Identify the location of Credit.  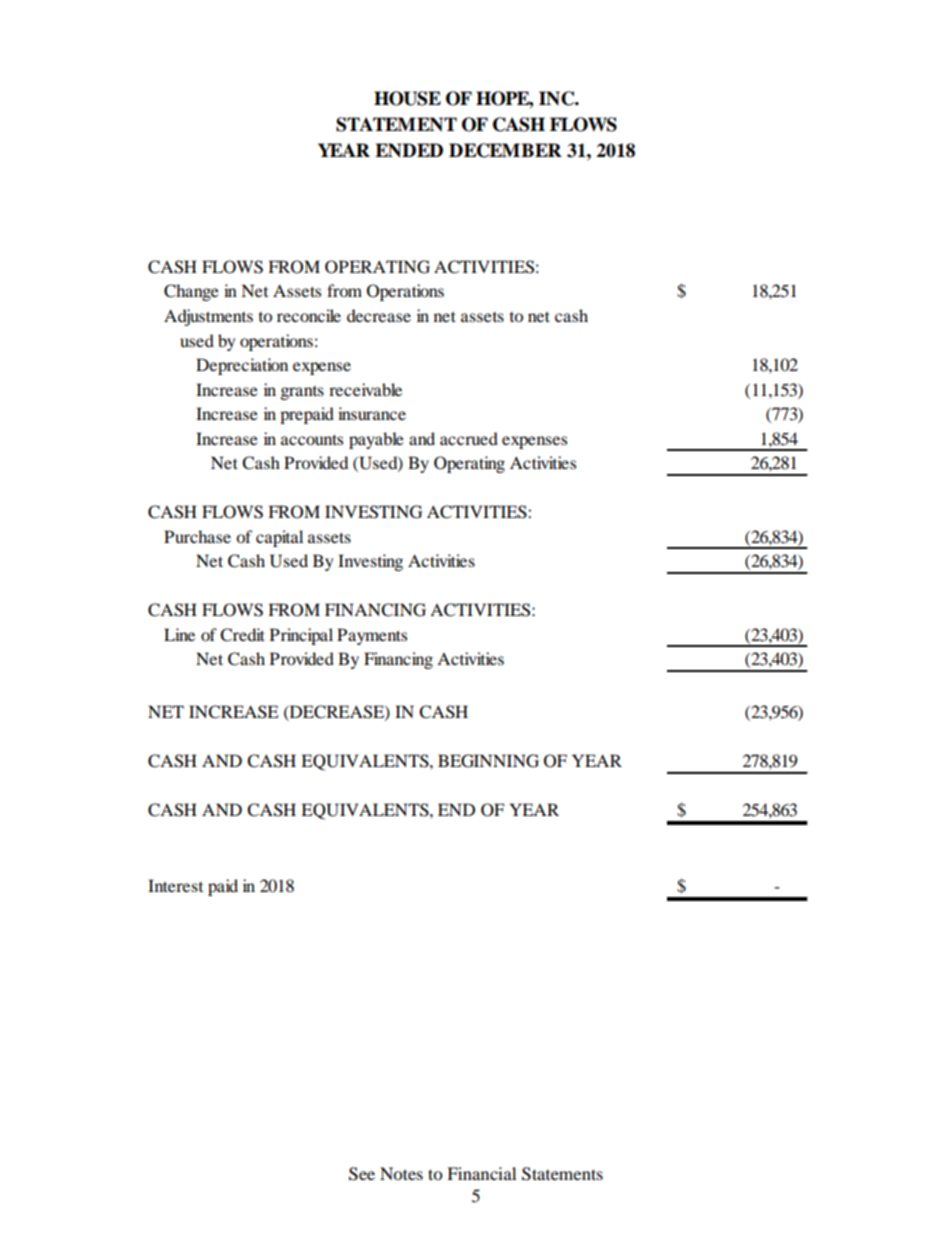
(242, 635).
